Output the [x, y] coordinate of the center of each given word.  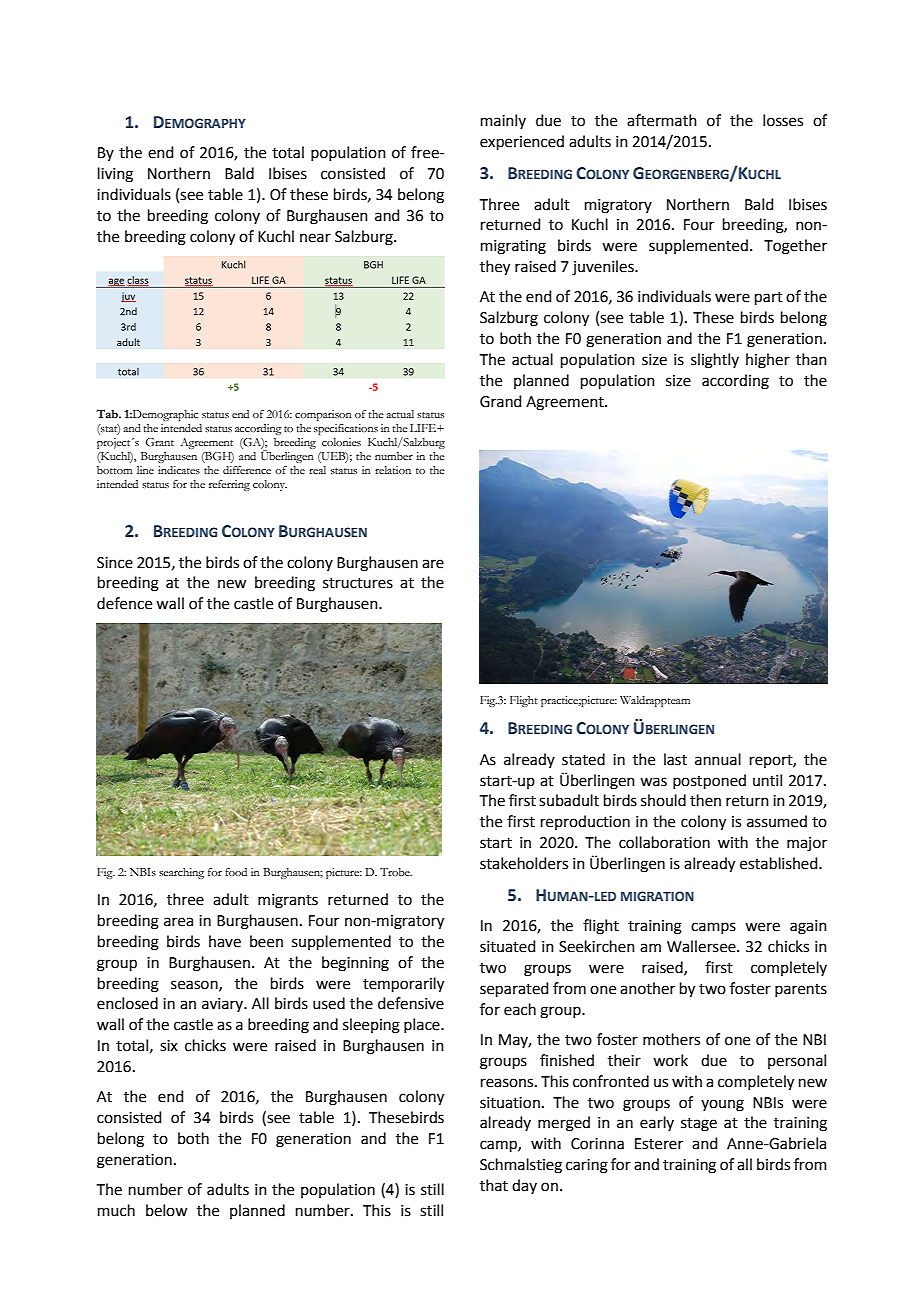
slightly [715, 361]
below [166, 1210]
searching [181, 873]
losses [783, 120]
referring [229, 485]
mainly [503, 121]
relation [393, 470]
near [315, 238]
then [705, 800]
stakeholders [524, 863]
